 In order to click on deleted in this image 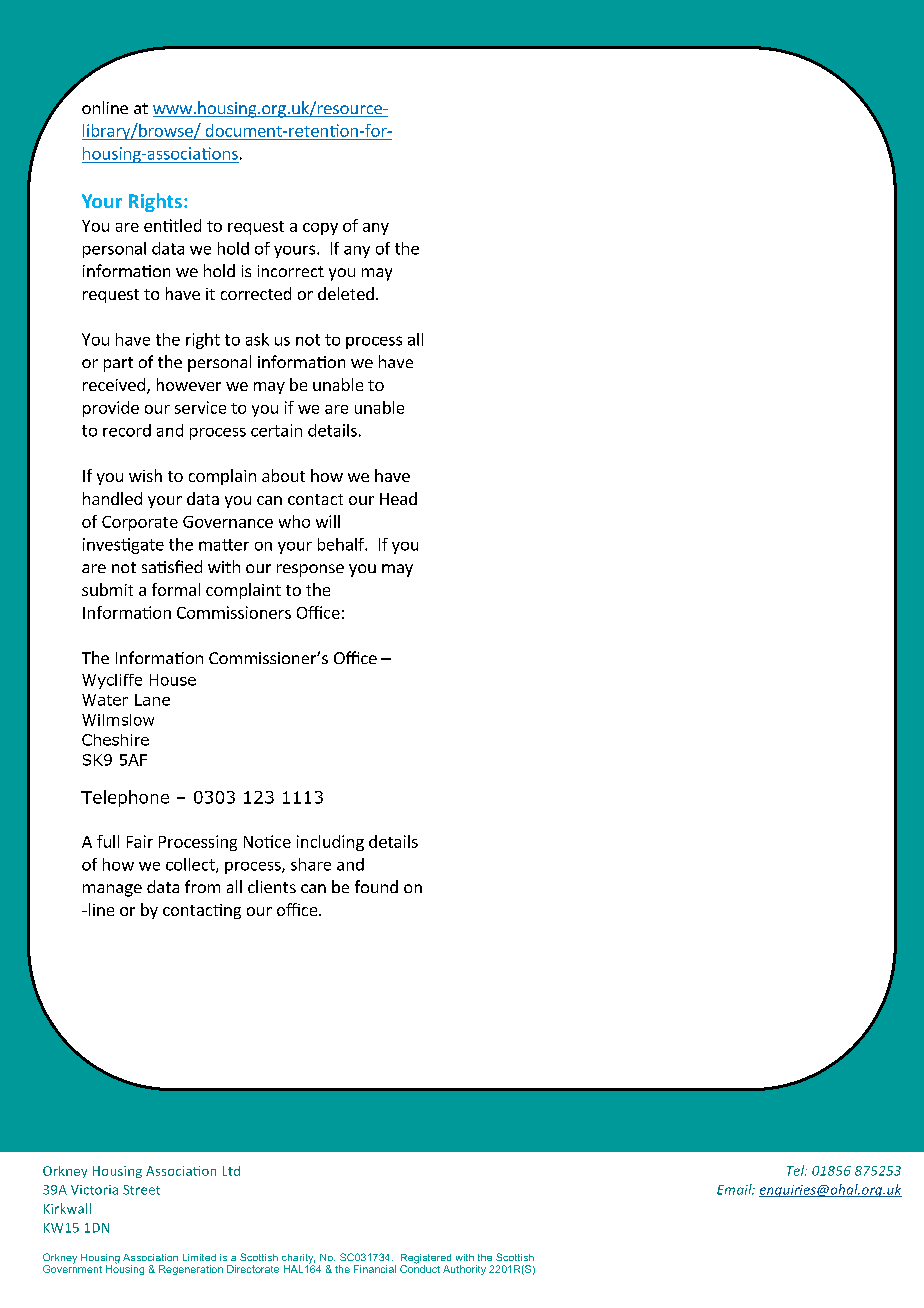, I will do `click(346, 293)`.
